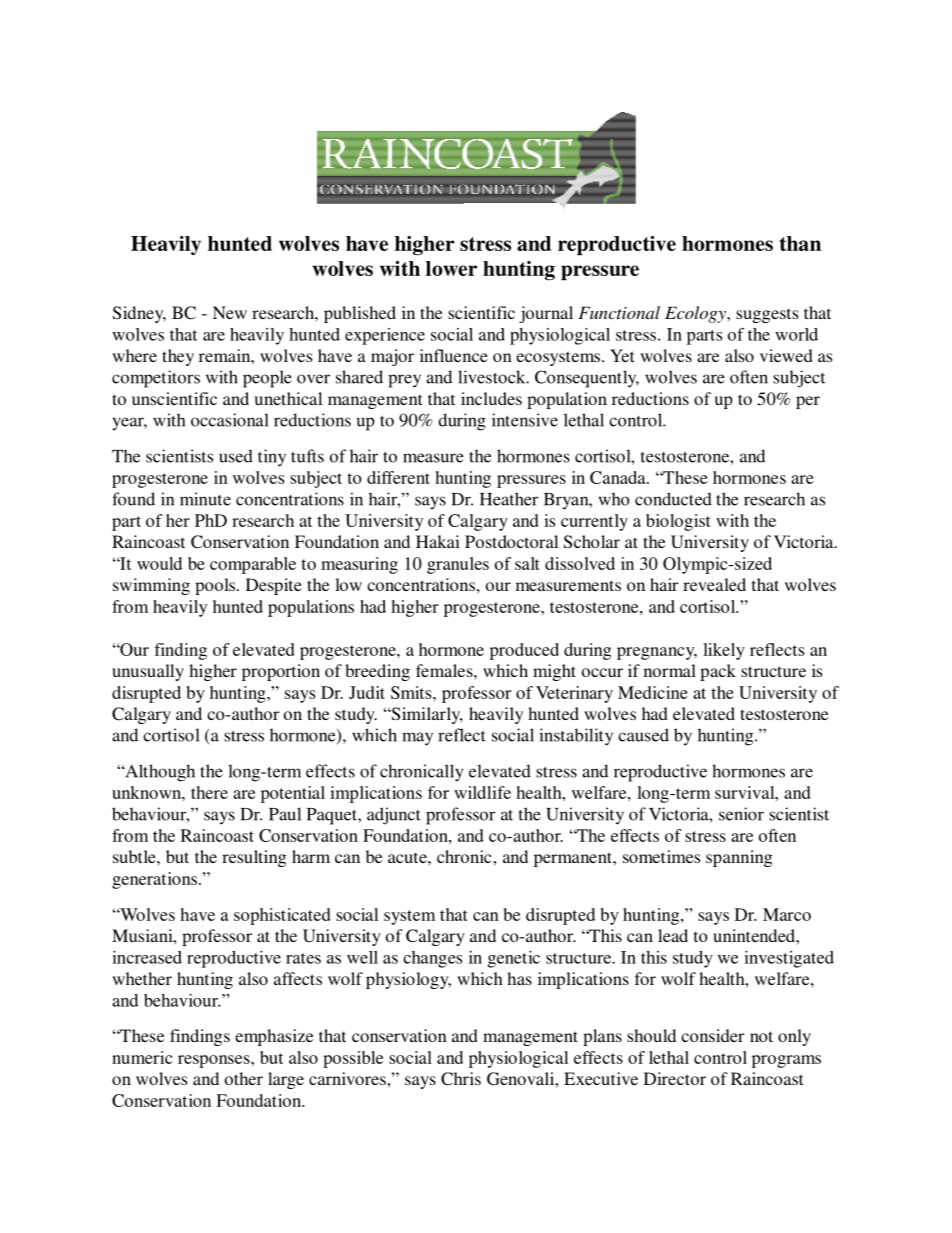 This image has height=1233, width=952. I want to click on unusually, so click(148, 672).
